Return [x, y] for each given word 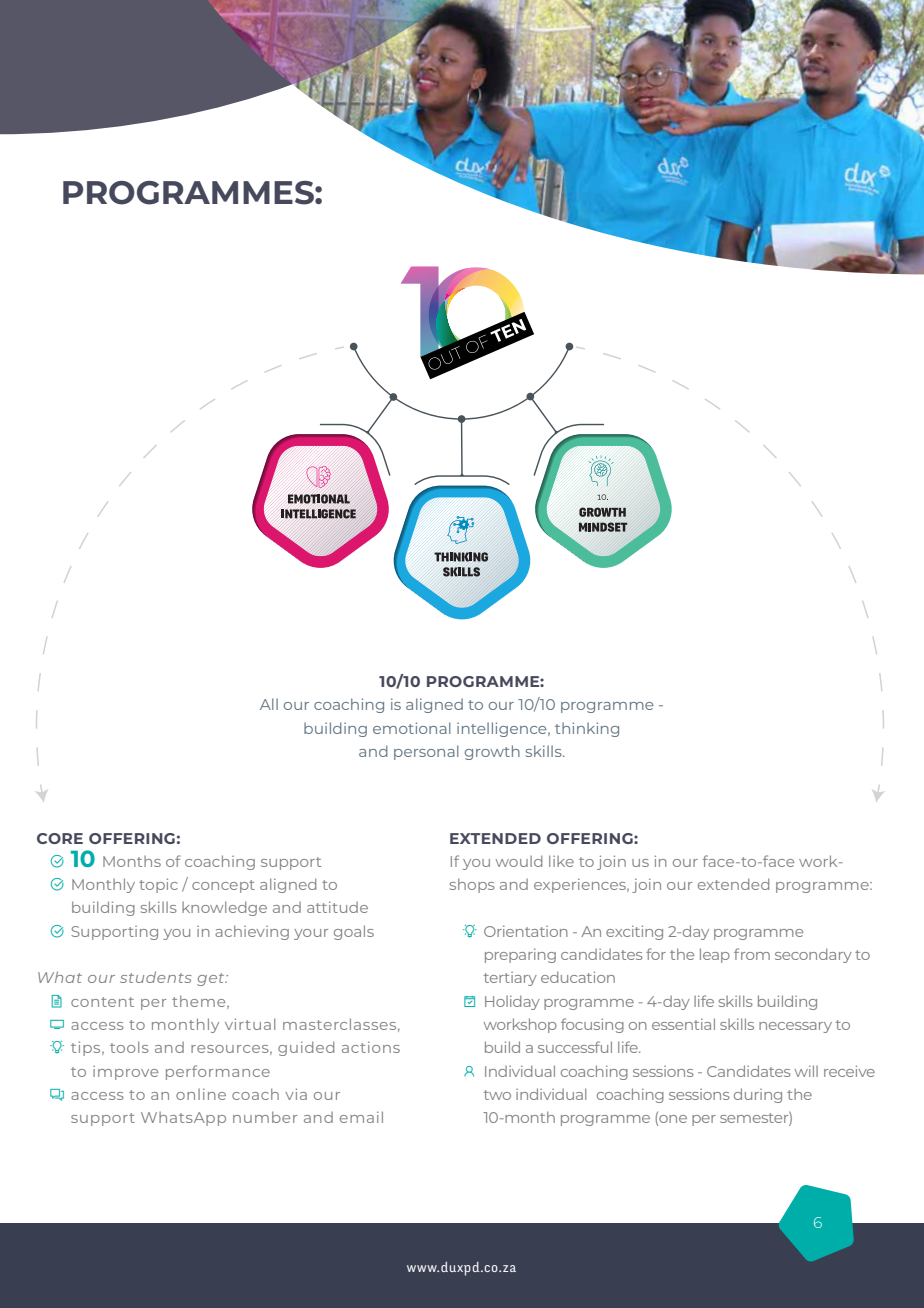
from [752, 954]
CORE [60, 838]
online [201, 1094]
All [269, 704]
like [561, 861]
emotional [412, 728]
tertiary [510, 979]
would [519, 861]
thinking [587, 729]
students [156, 977]
